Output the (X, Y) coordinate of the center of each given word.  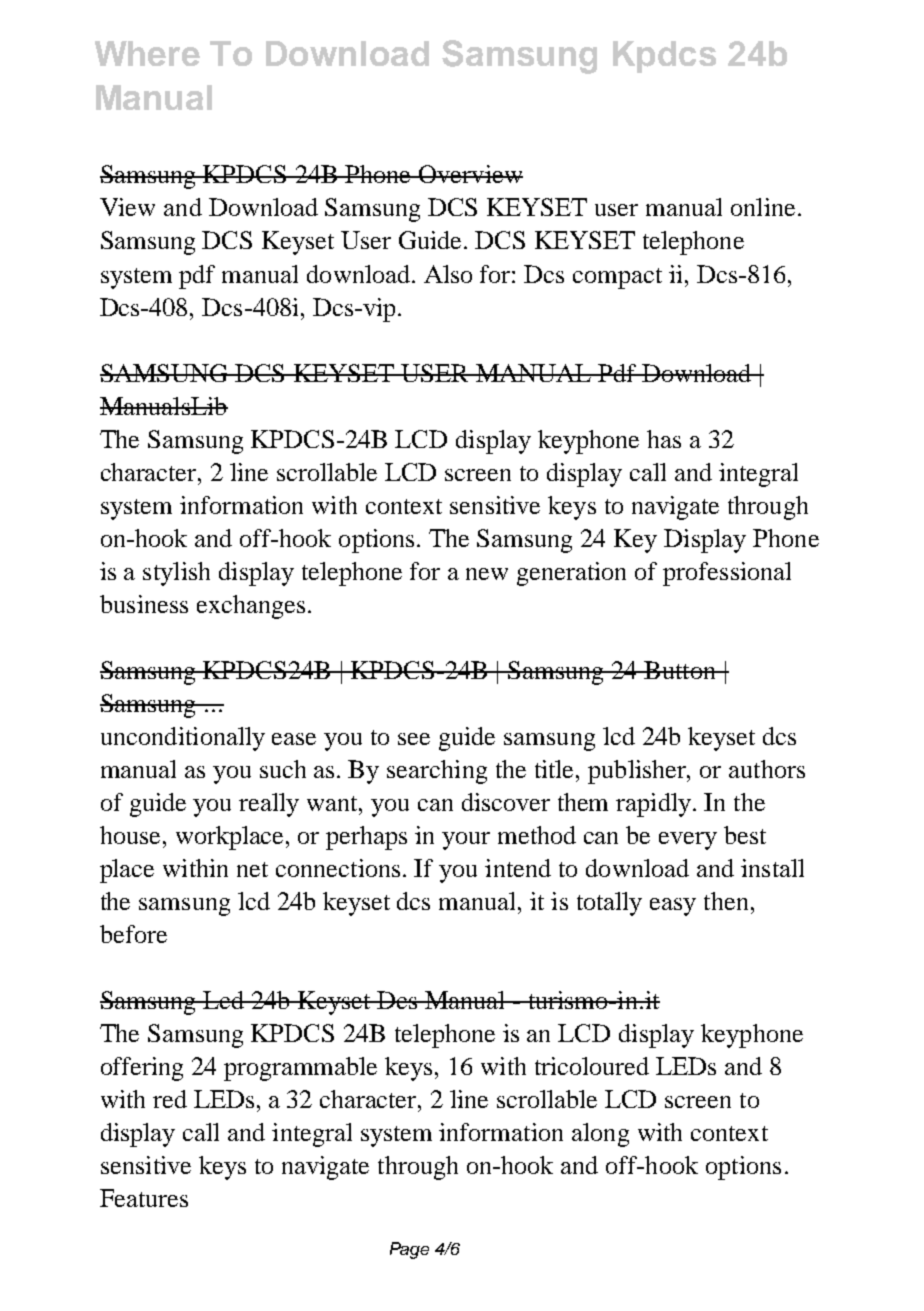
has (664, 439)
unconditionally (183, 739)
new (487, 574)
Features (144, 1198)
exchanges (251, 607)
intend (518, 868)
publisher (638, 772)
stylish (176, 574)
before (133, 934)
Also (448, 274)
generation (571, 574)
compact (617, 278)
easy (673, 907)
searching (437, 772)
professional (727, 574)
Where (147, 53)
